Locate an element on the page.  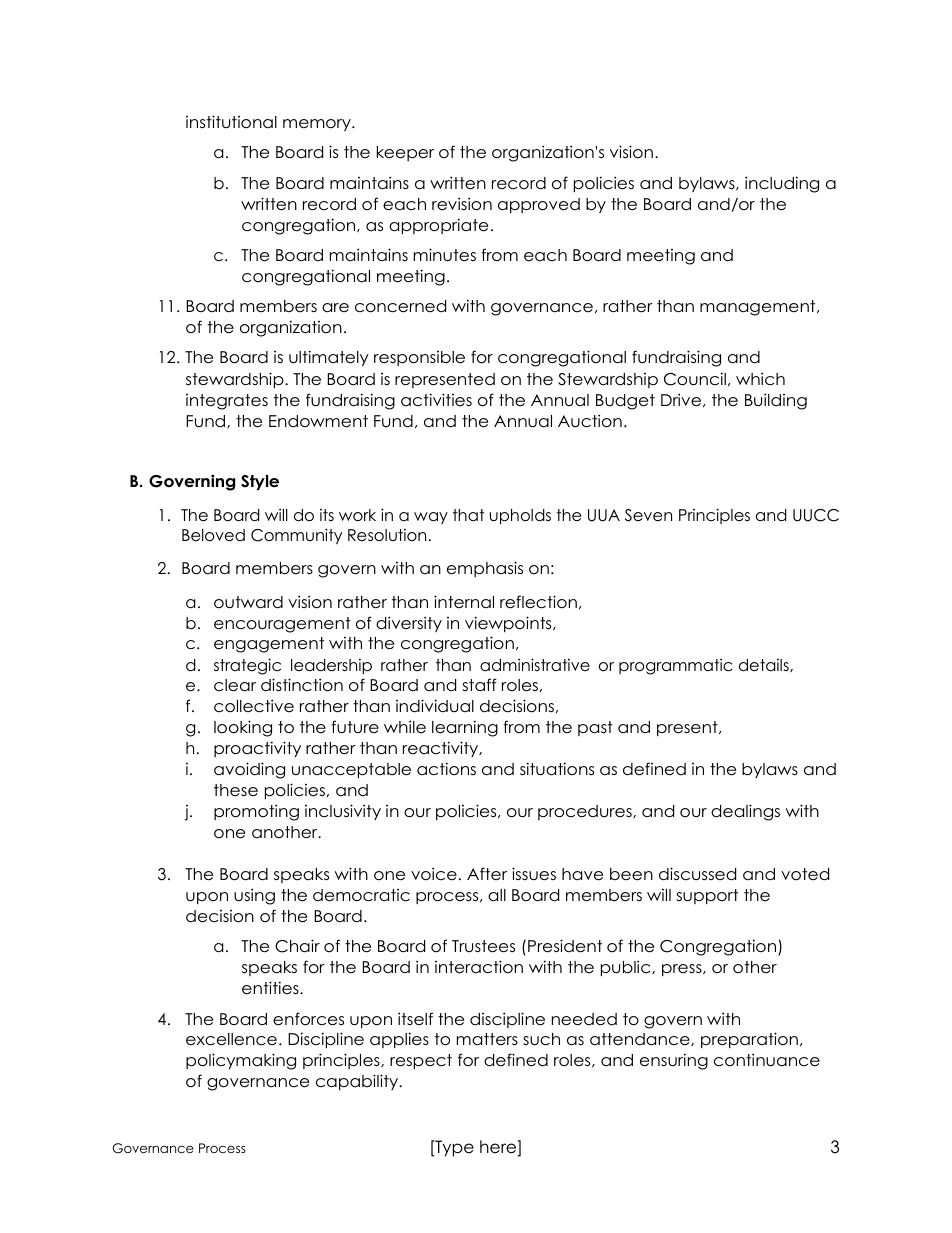
policymaking is located at coordinates (241, 1061).
